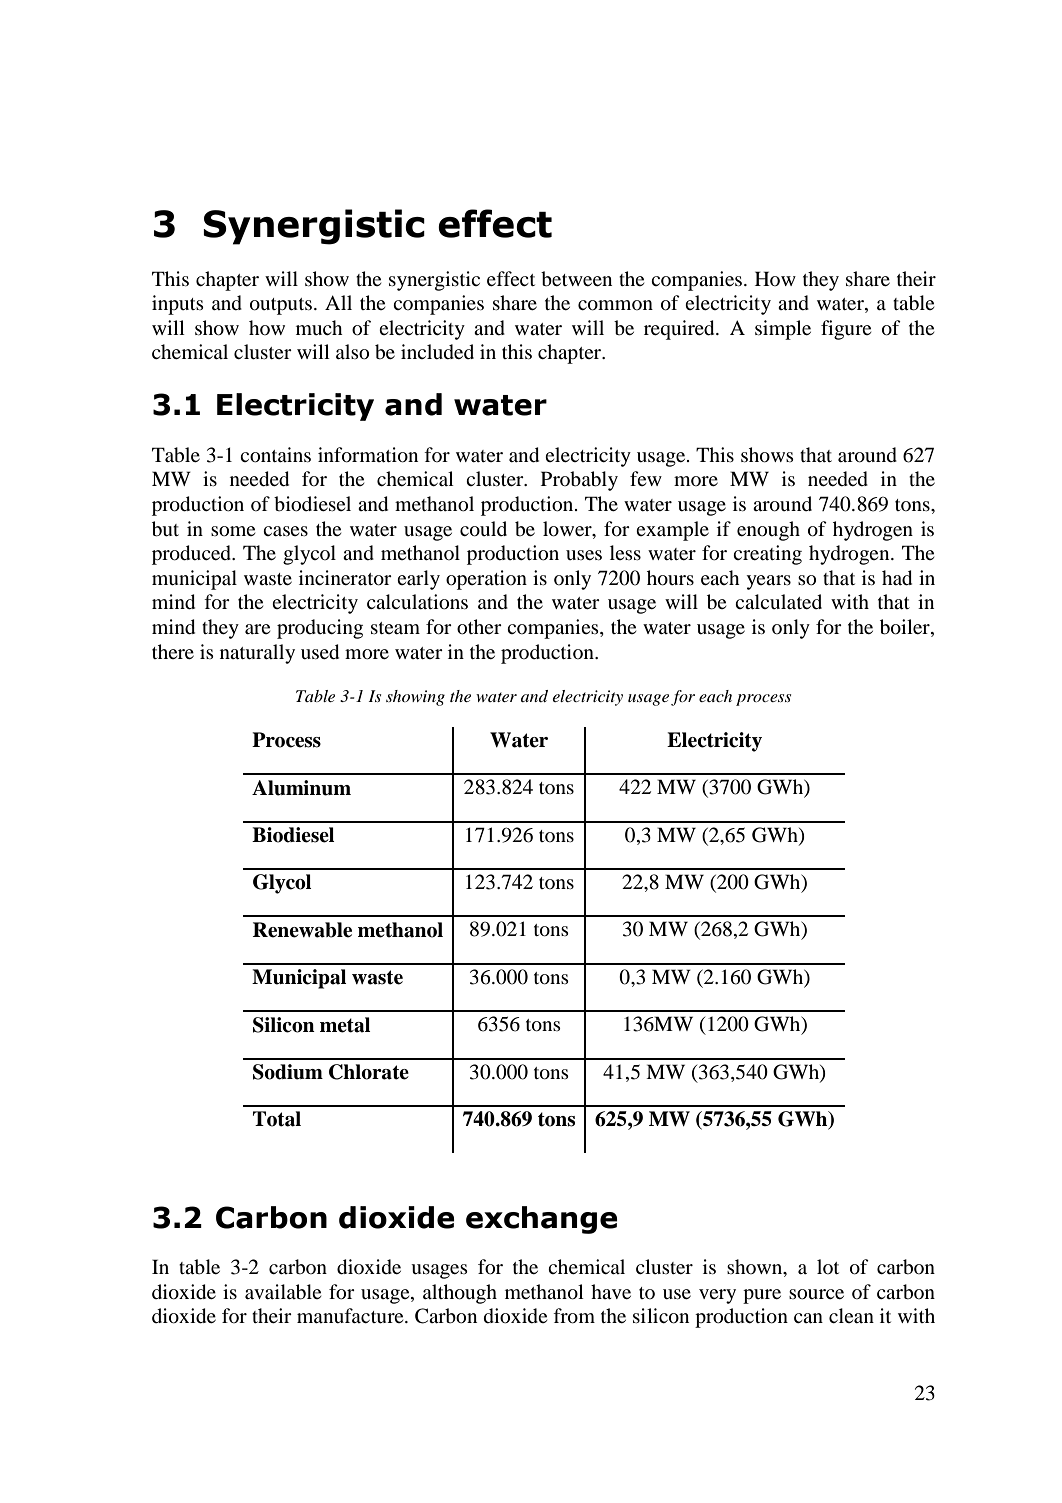 Image resolution: width=1062 pixels, height=1503 pixels. Describe the element at coordinates (778, 601) in the document. I see `calculated` at that location.
